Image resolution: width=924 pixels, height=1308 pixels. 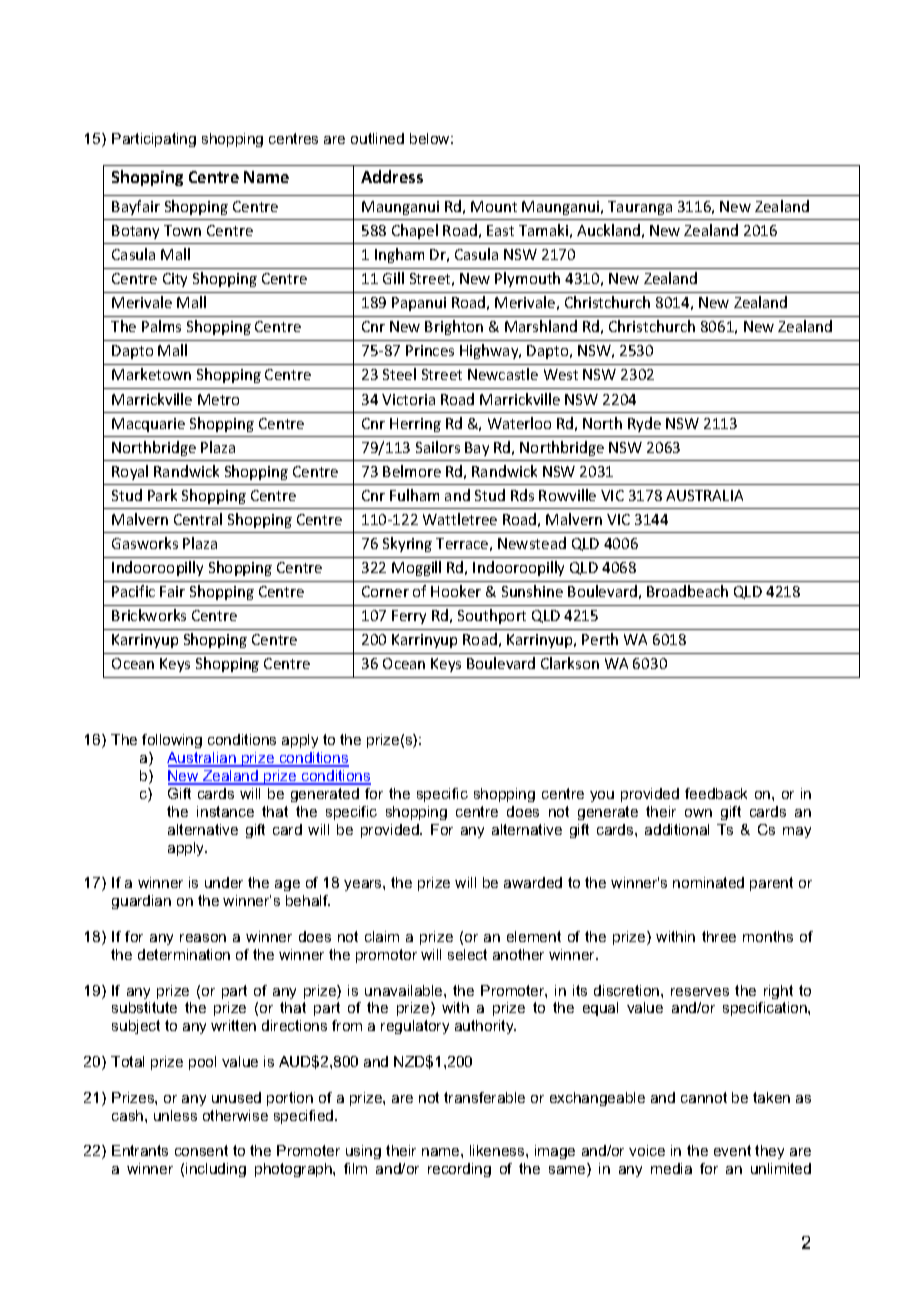 What do you see at coordinates (225, 811) in the screenshot?
I see `instance` at bounding box center [225, 811].
